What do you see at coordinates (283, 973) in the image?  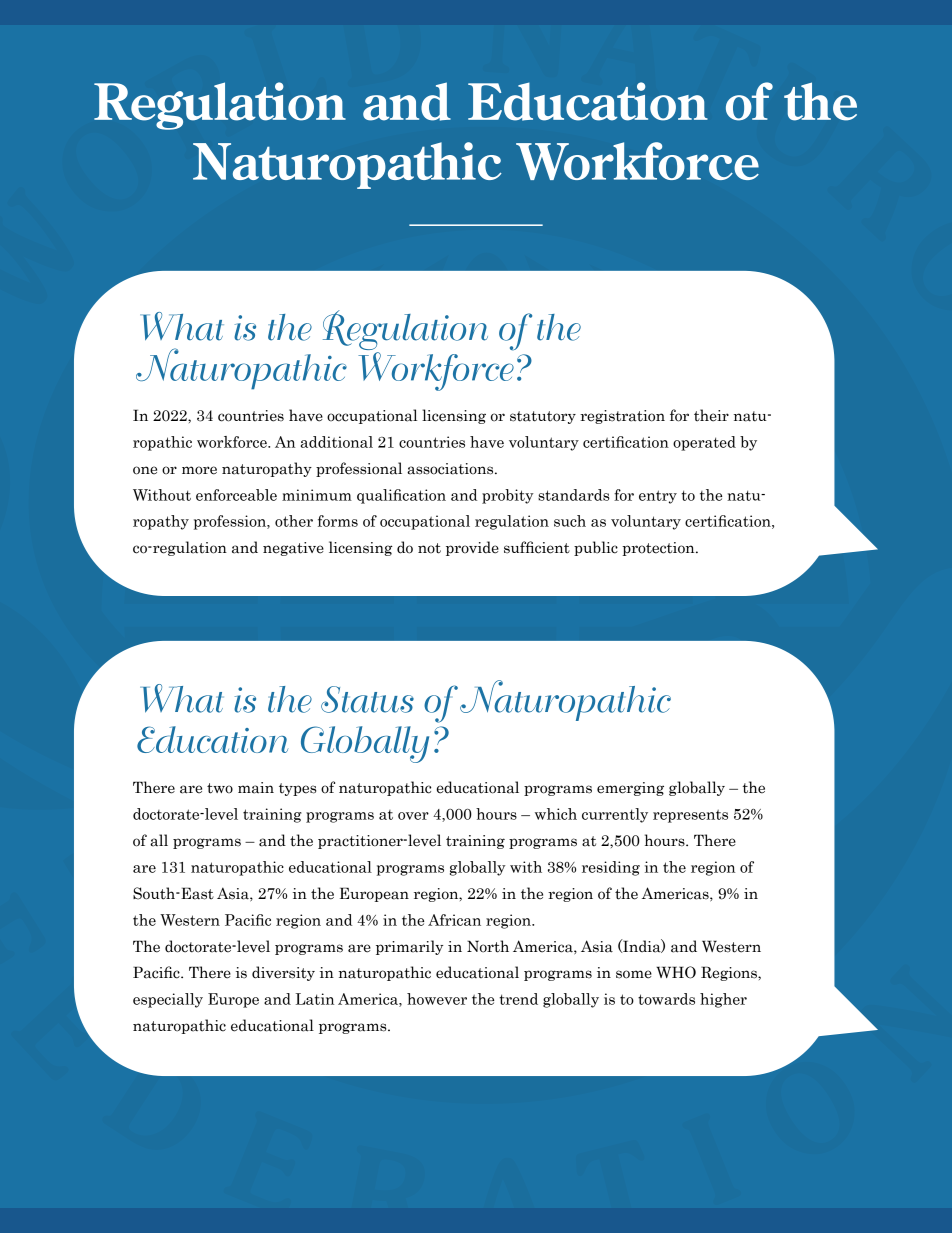 I see `diversity` at bounding box center [283, 973].
